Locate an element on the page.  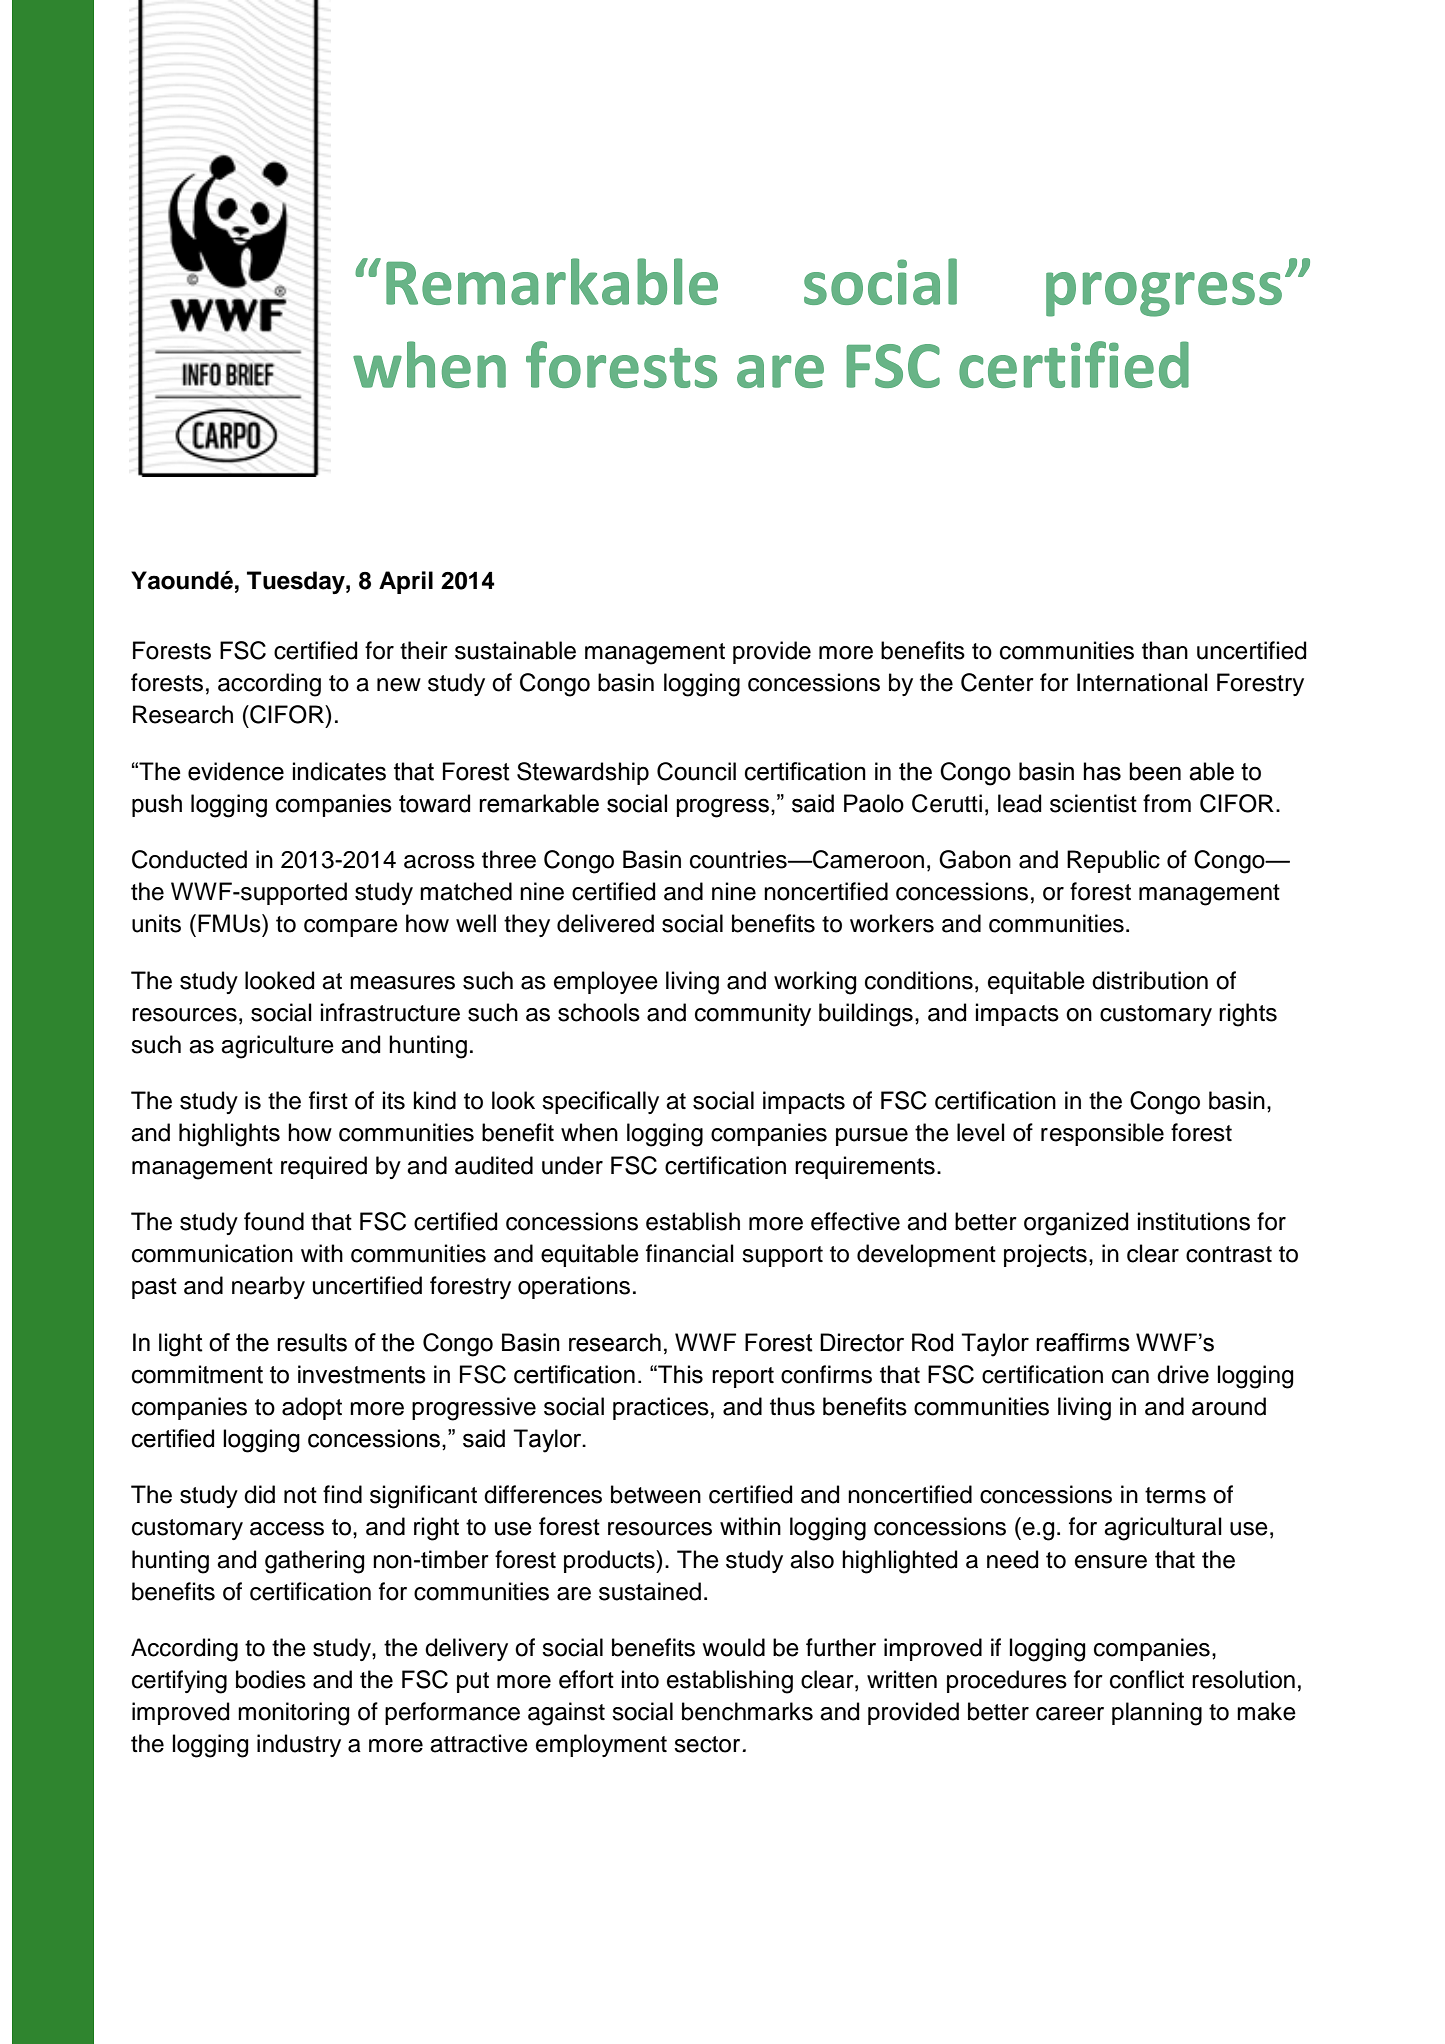
their is located at coordinates (424, 650).
